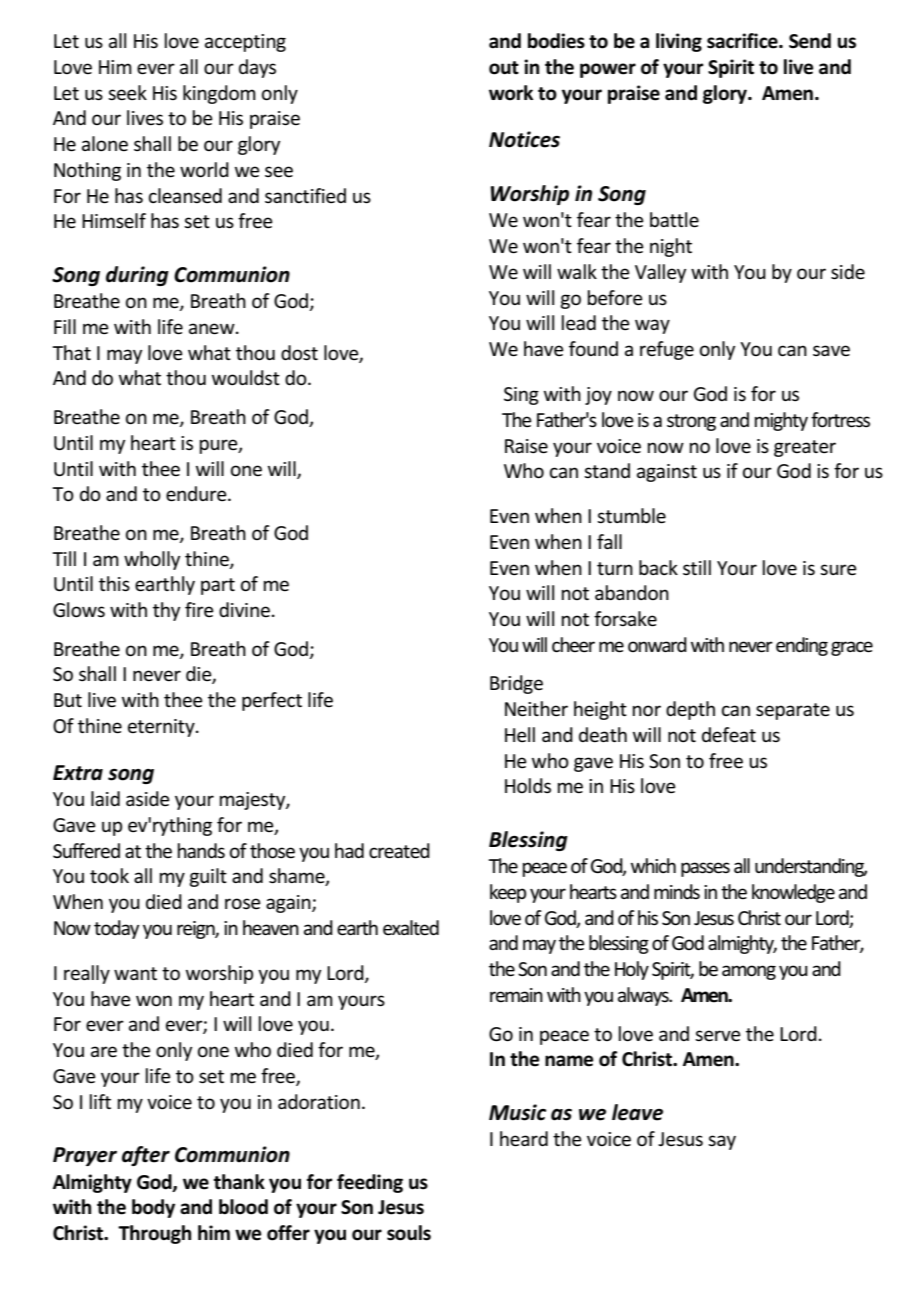 This document has height=1308, width=924. I want to click on Bridge, so click(516, 684).
